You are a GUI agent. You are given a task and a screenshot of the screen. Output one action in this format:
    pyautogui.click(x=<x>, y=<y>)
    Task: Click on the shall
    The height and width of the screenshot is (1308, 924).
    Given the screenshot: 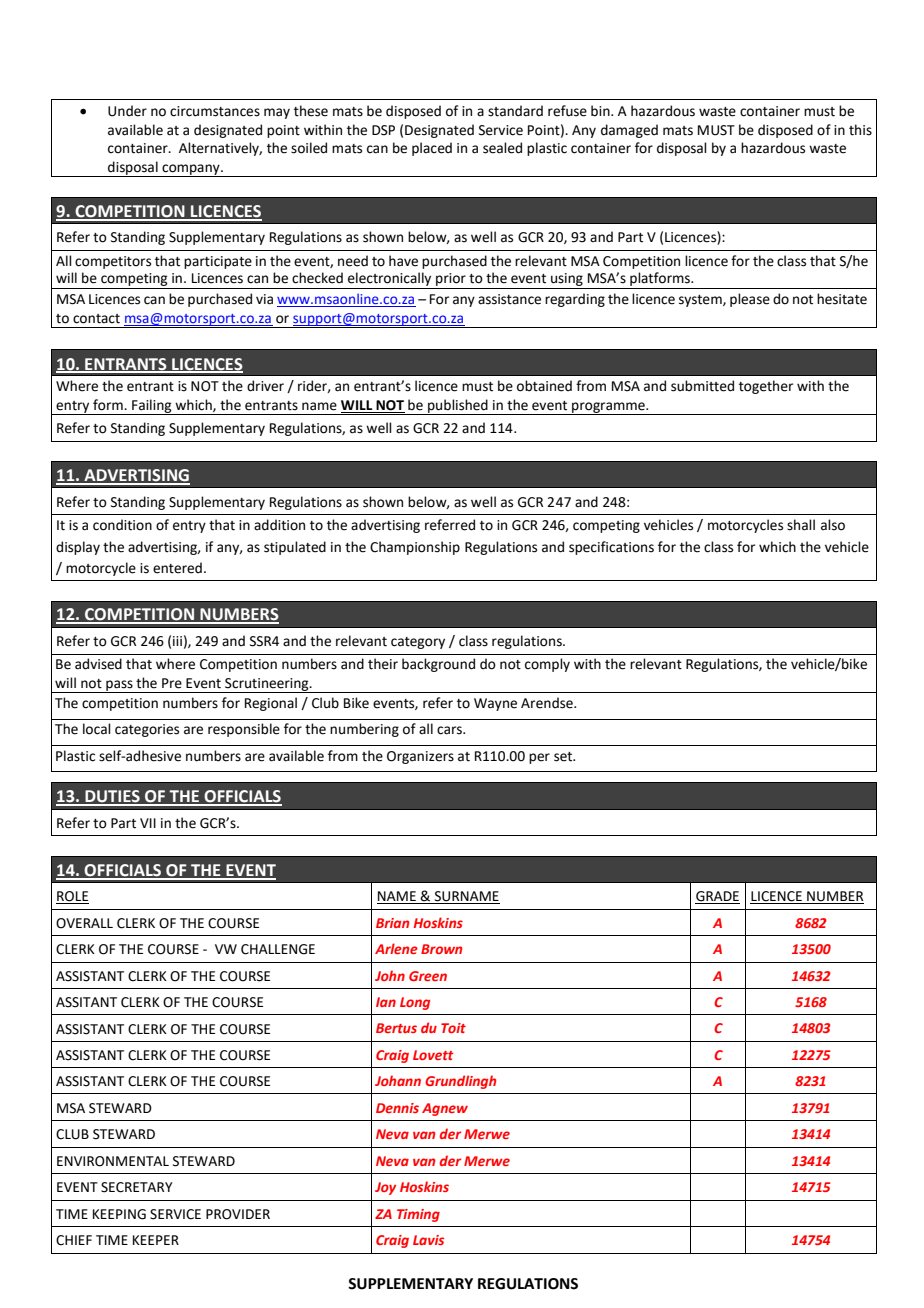 What is the action you would take?
    pyautogui.click(x=801, y=525)
